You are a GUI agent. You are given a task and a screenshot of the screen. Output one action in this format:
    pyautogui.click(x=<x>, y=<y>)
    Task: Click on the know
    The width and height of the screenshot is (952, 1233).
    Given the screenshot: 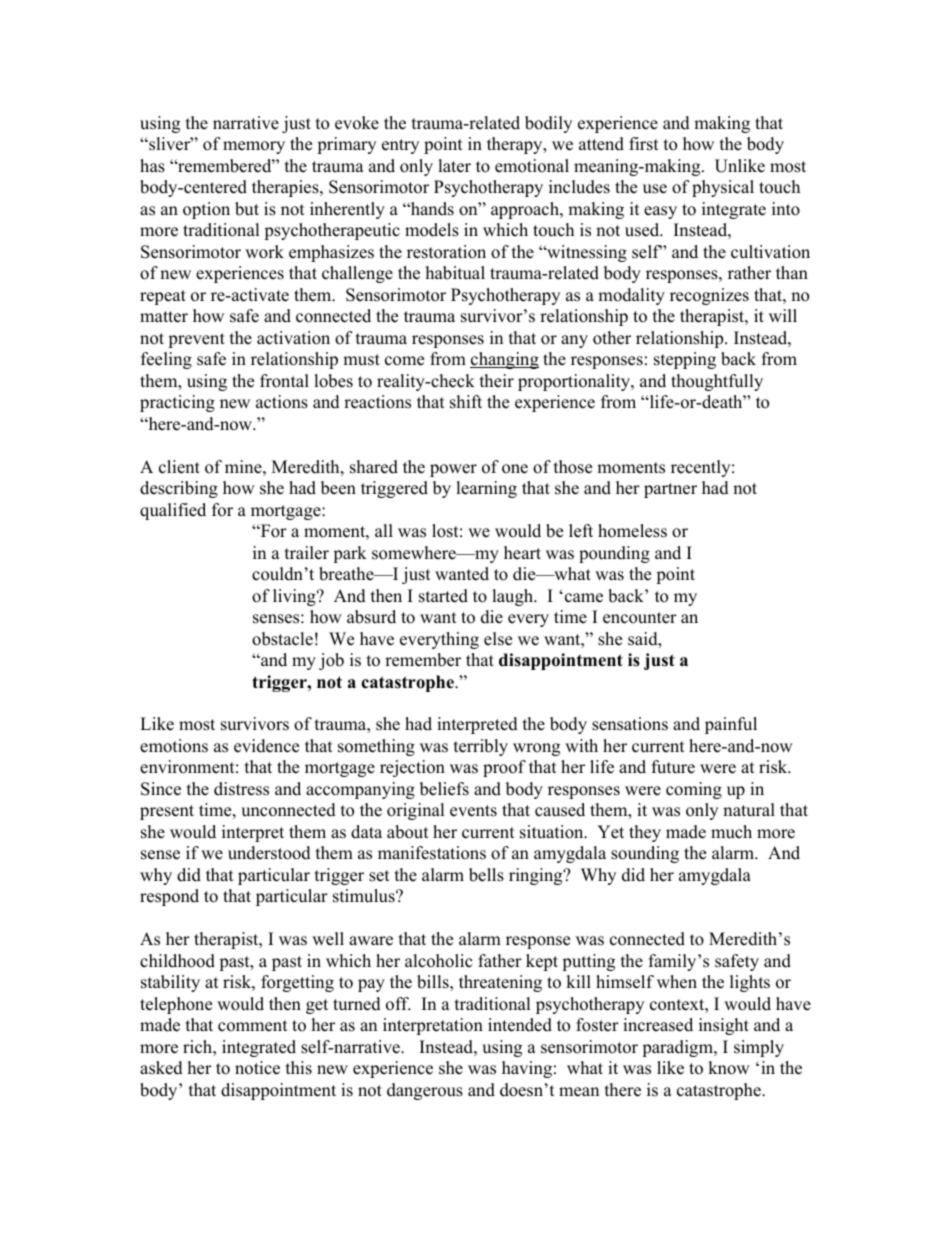 What is the action you would take?
    pyautogui.click(x=729, y=1068)
